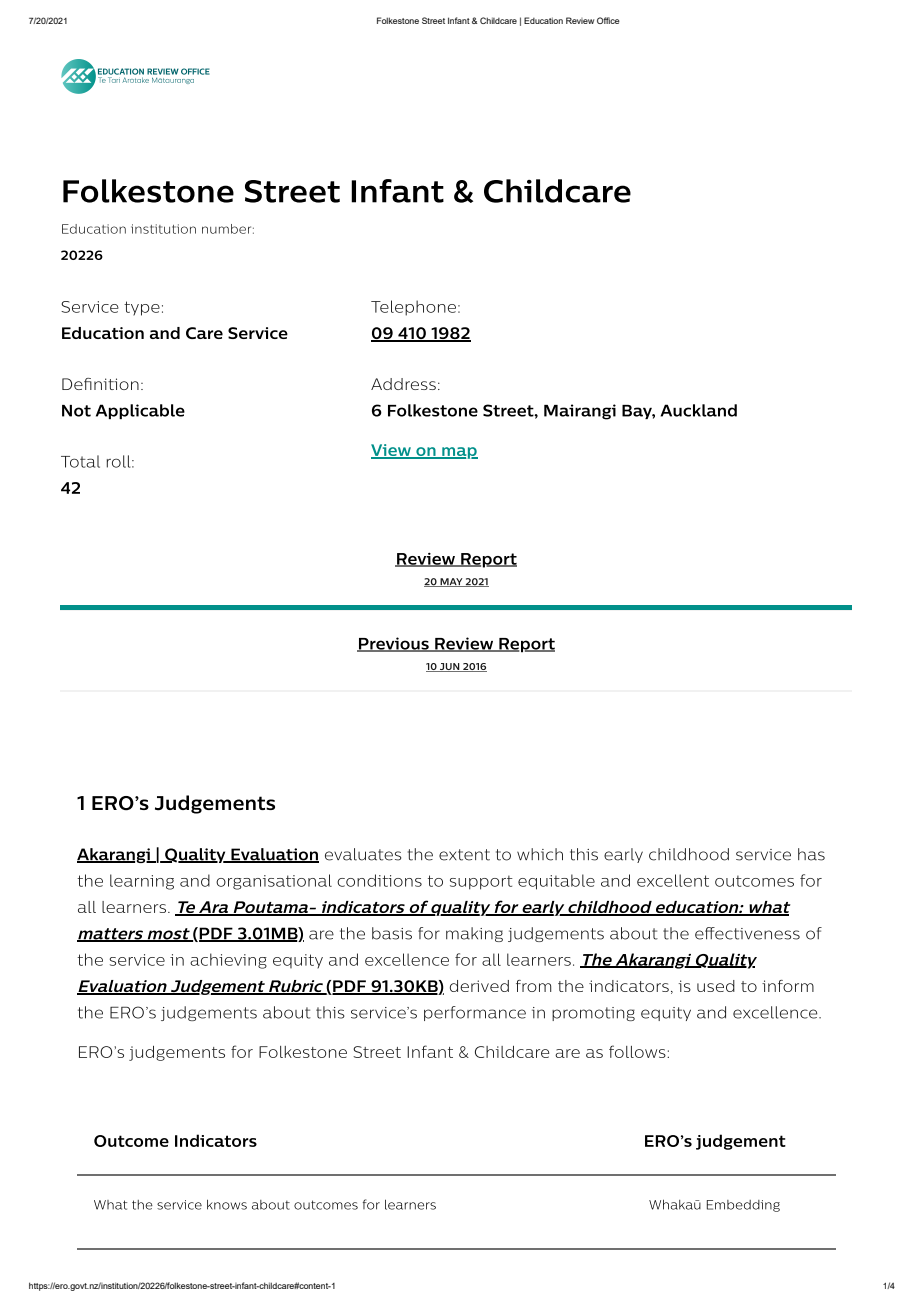 The width and height of the image is (924, 1308). Describe the element at coordinates (227, 1204) in the image. I see `knows` at that location.
